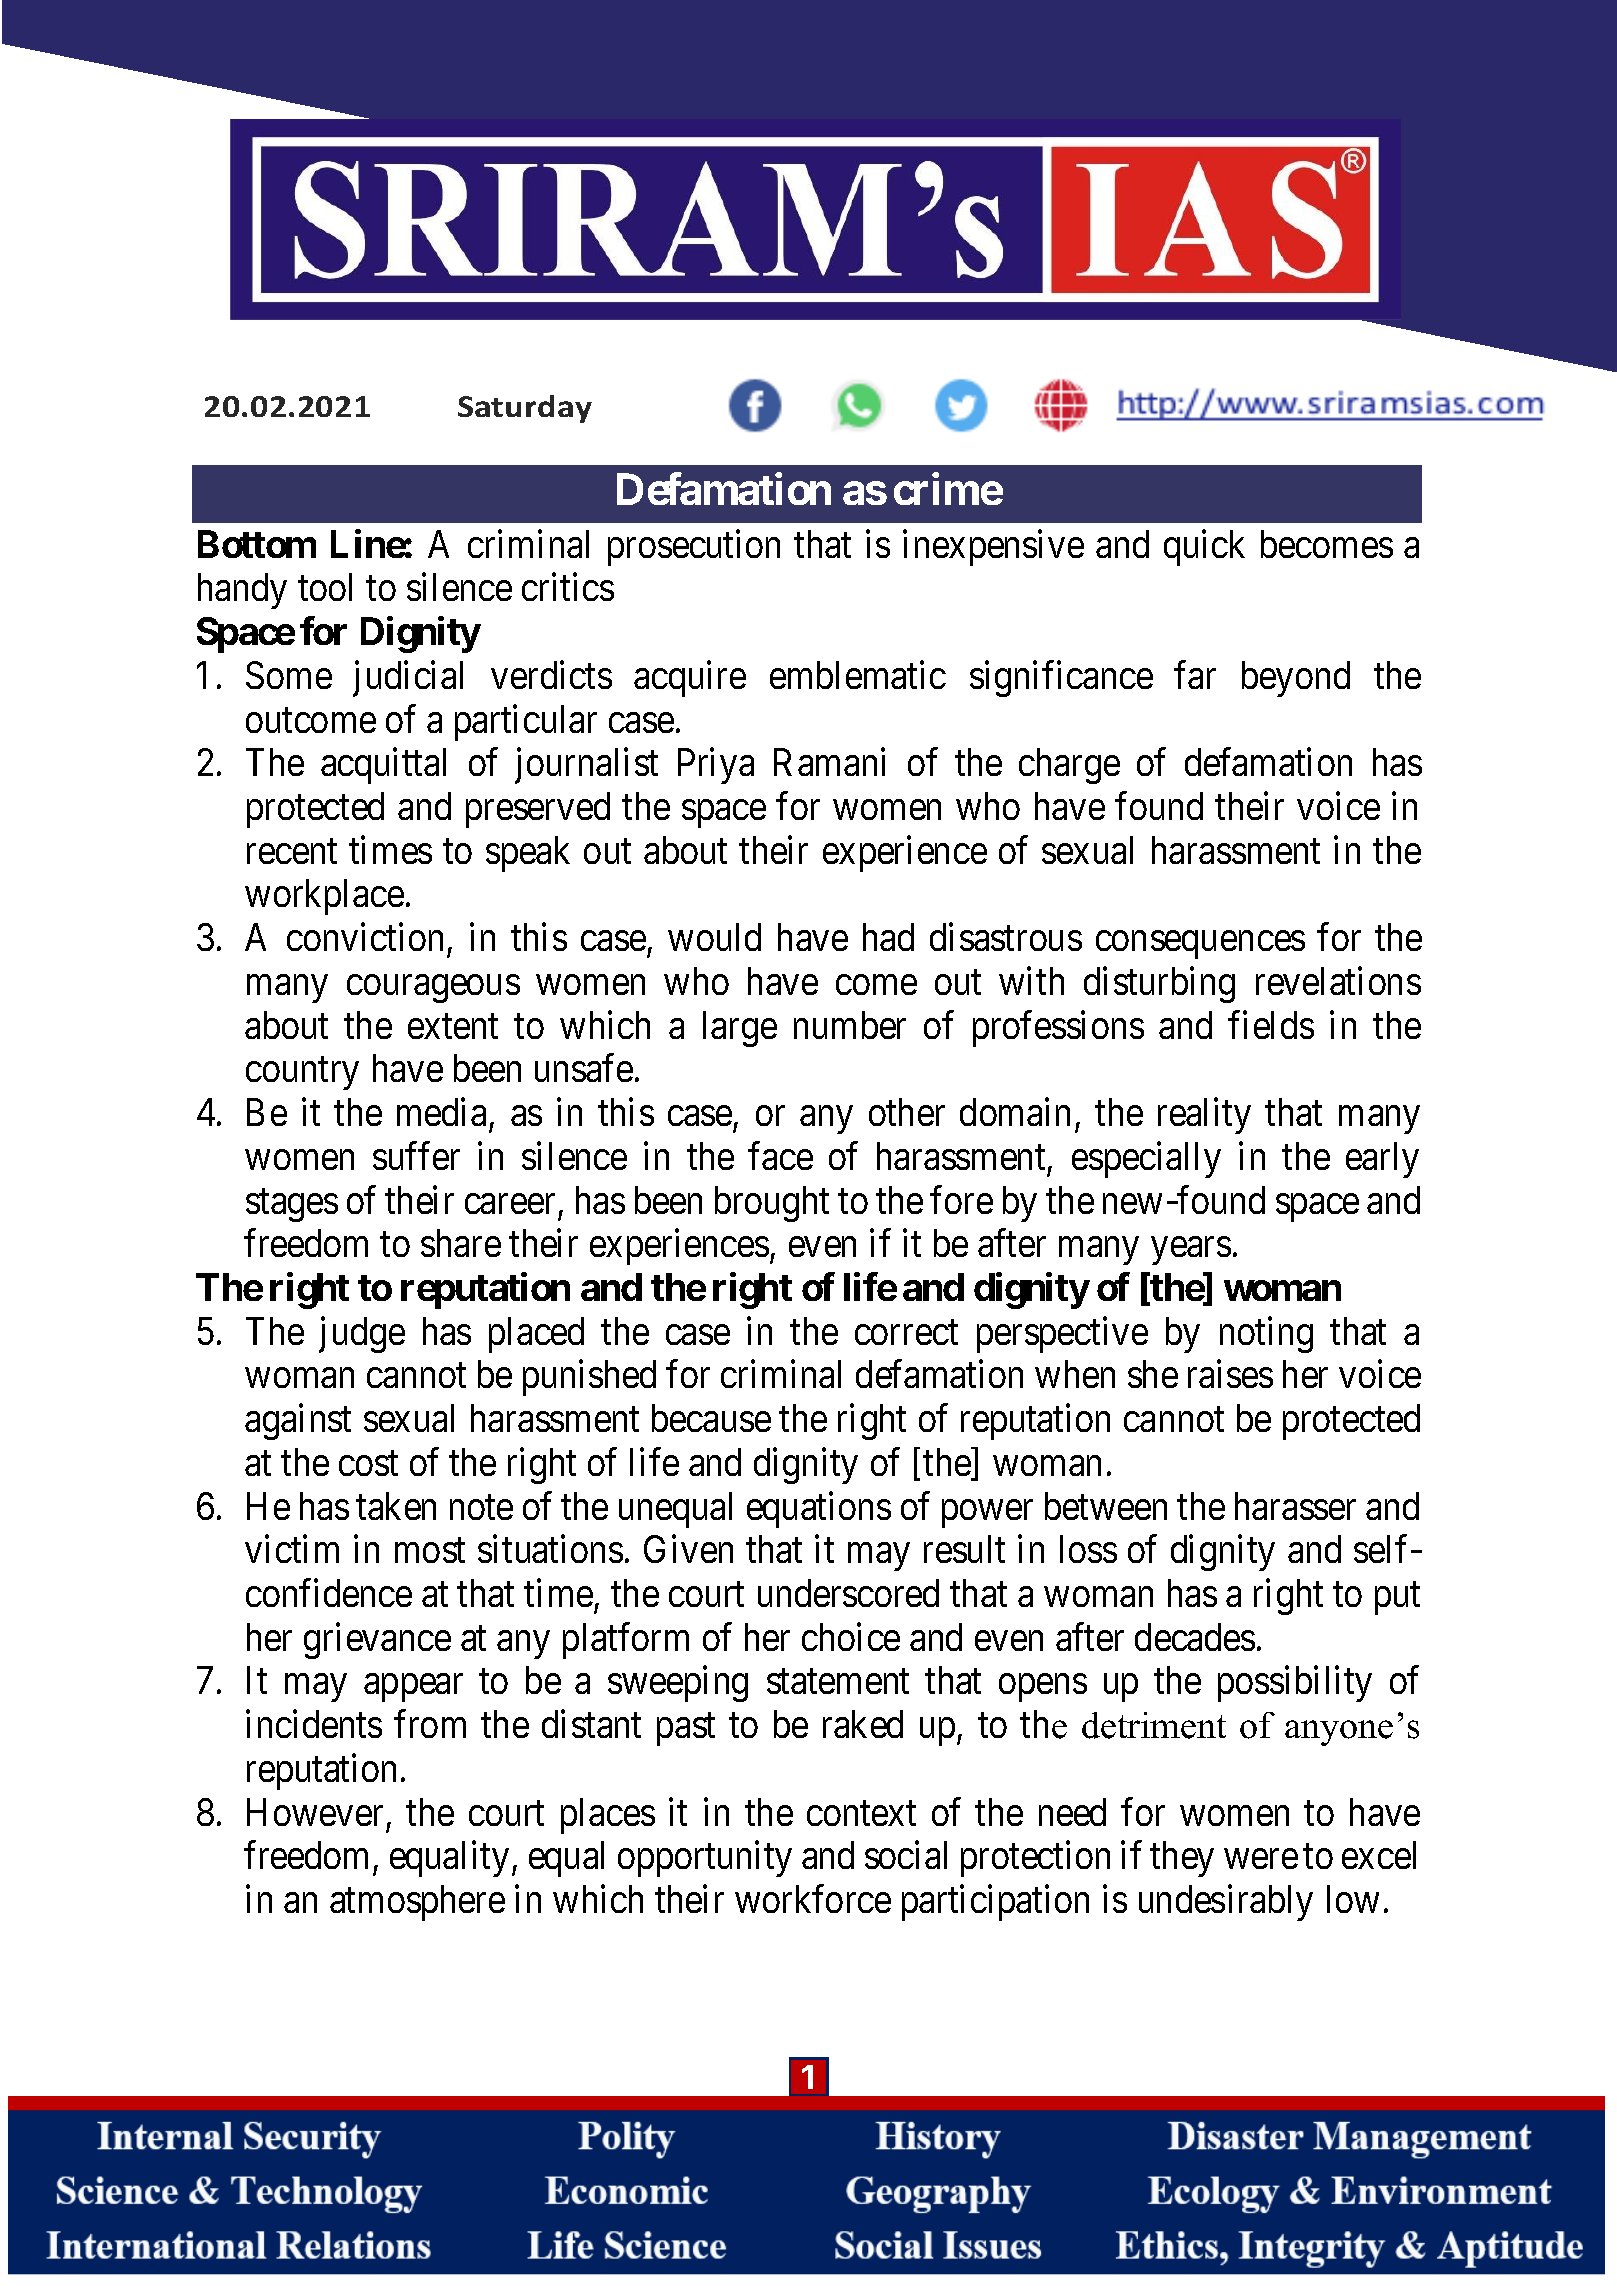 This document has width=1617, height=2286. Describe the element at coordinates (888, 937) in the document. I see `had` at that location.
